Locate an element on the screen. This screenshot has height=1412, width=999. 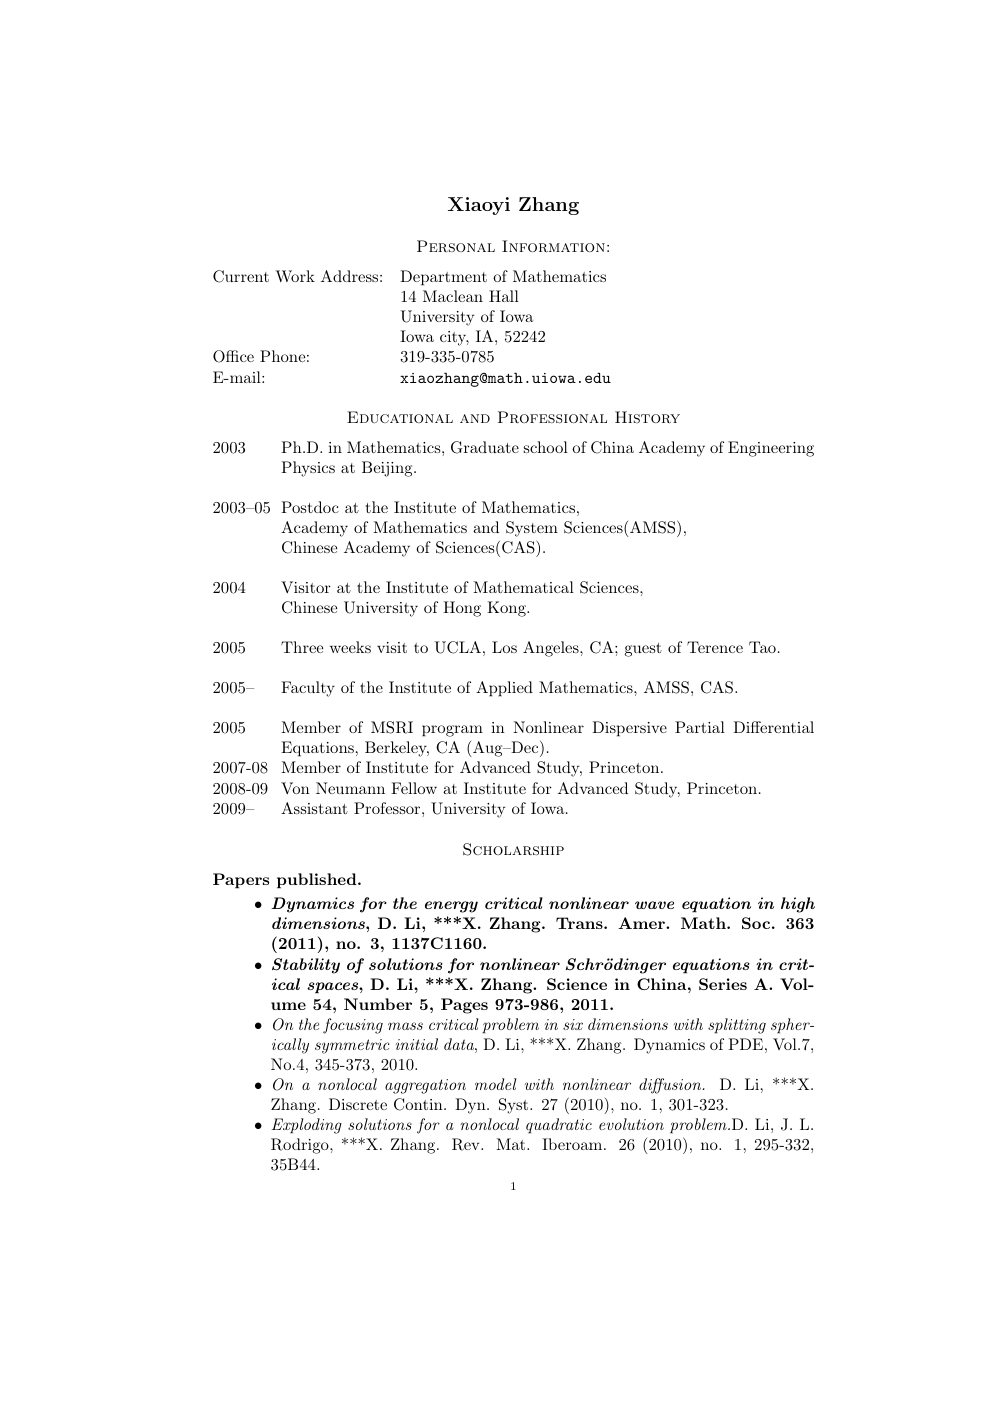
Assistant is located at coordinates (314, 808).
